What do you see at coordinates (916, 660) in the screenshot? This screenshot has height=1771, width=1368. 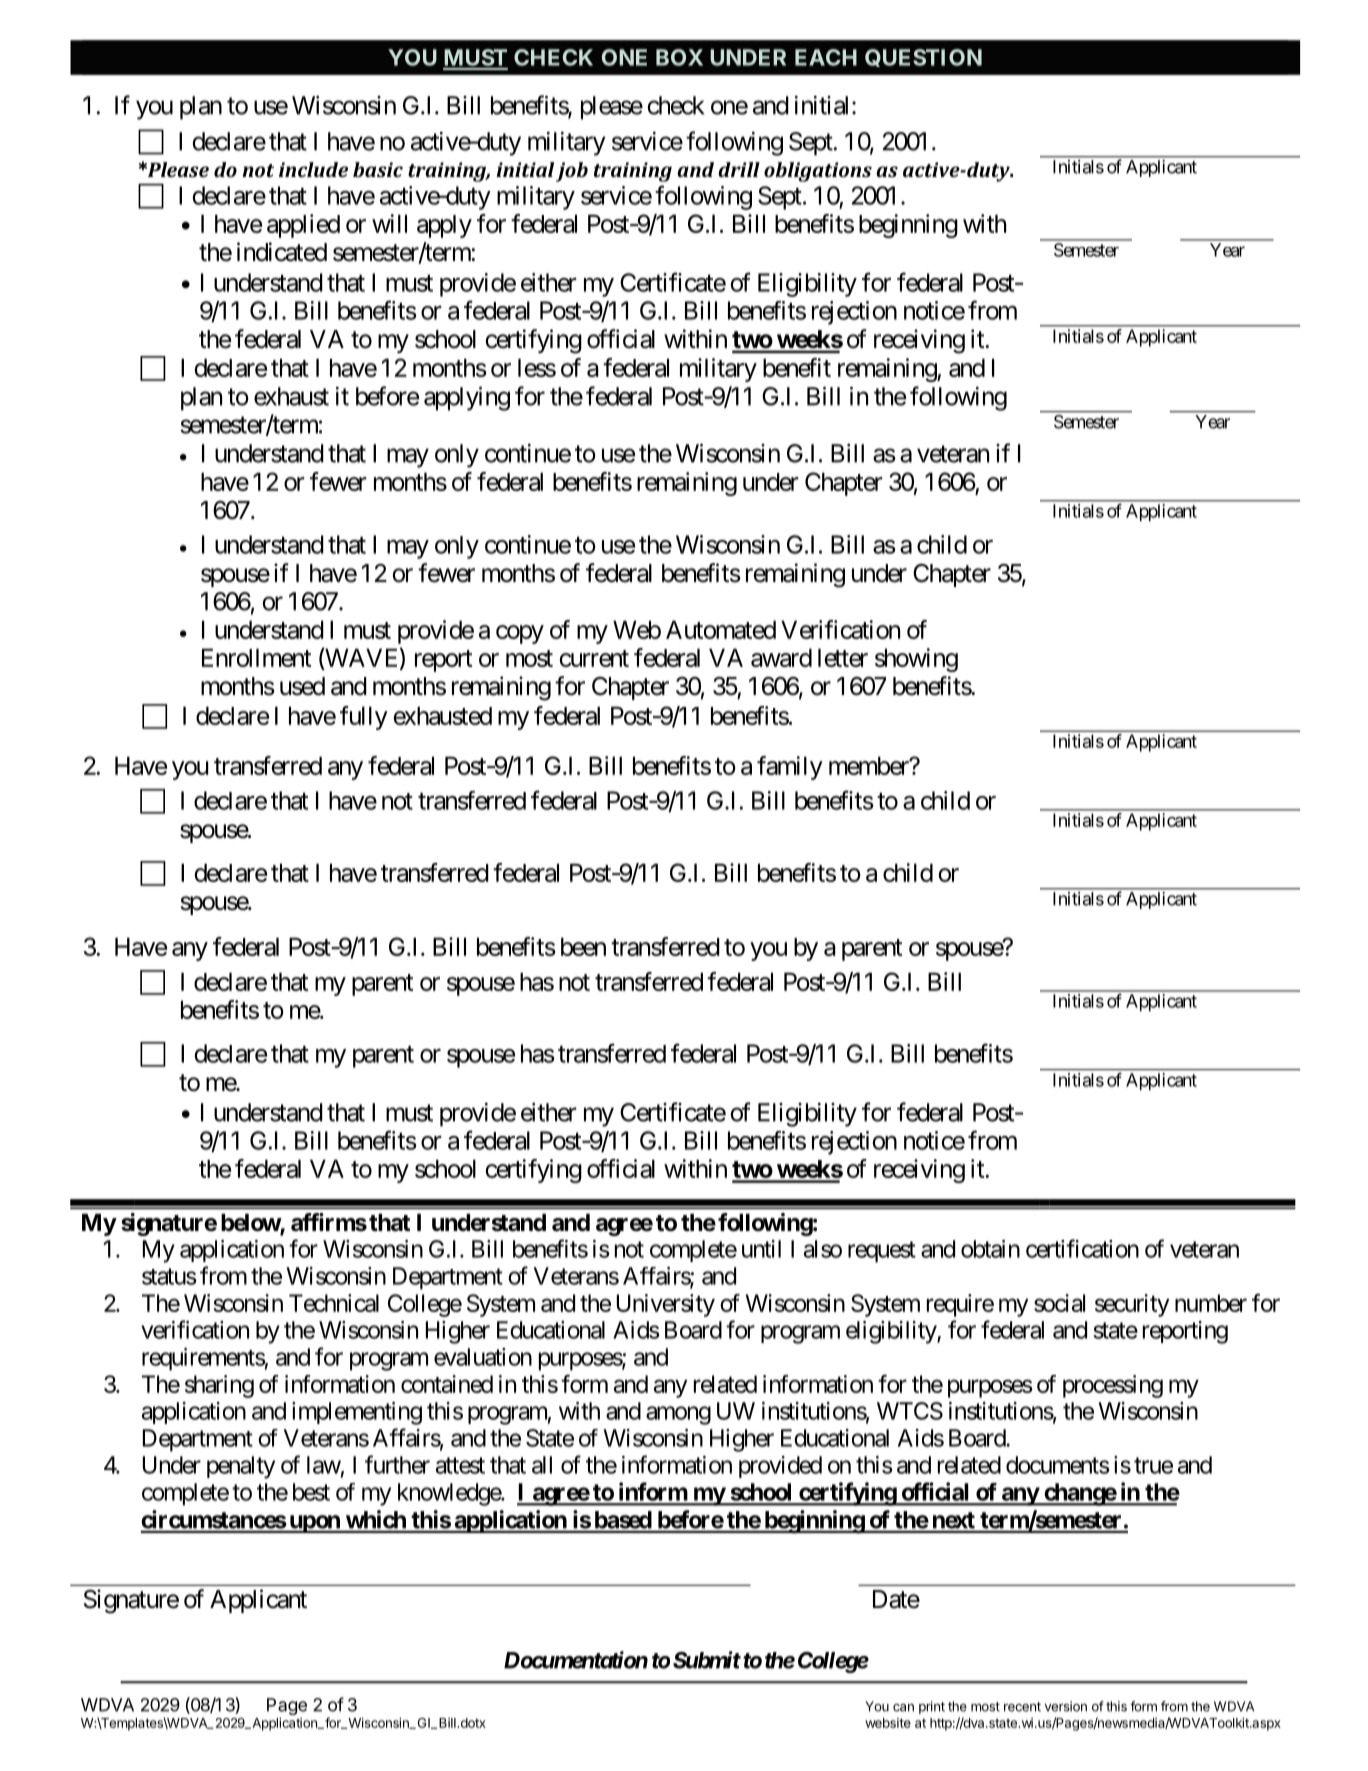 I see `showing` at bounding box center [916, 660].
